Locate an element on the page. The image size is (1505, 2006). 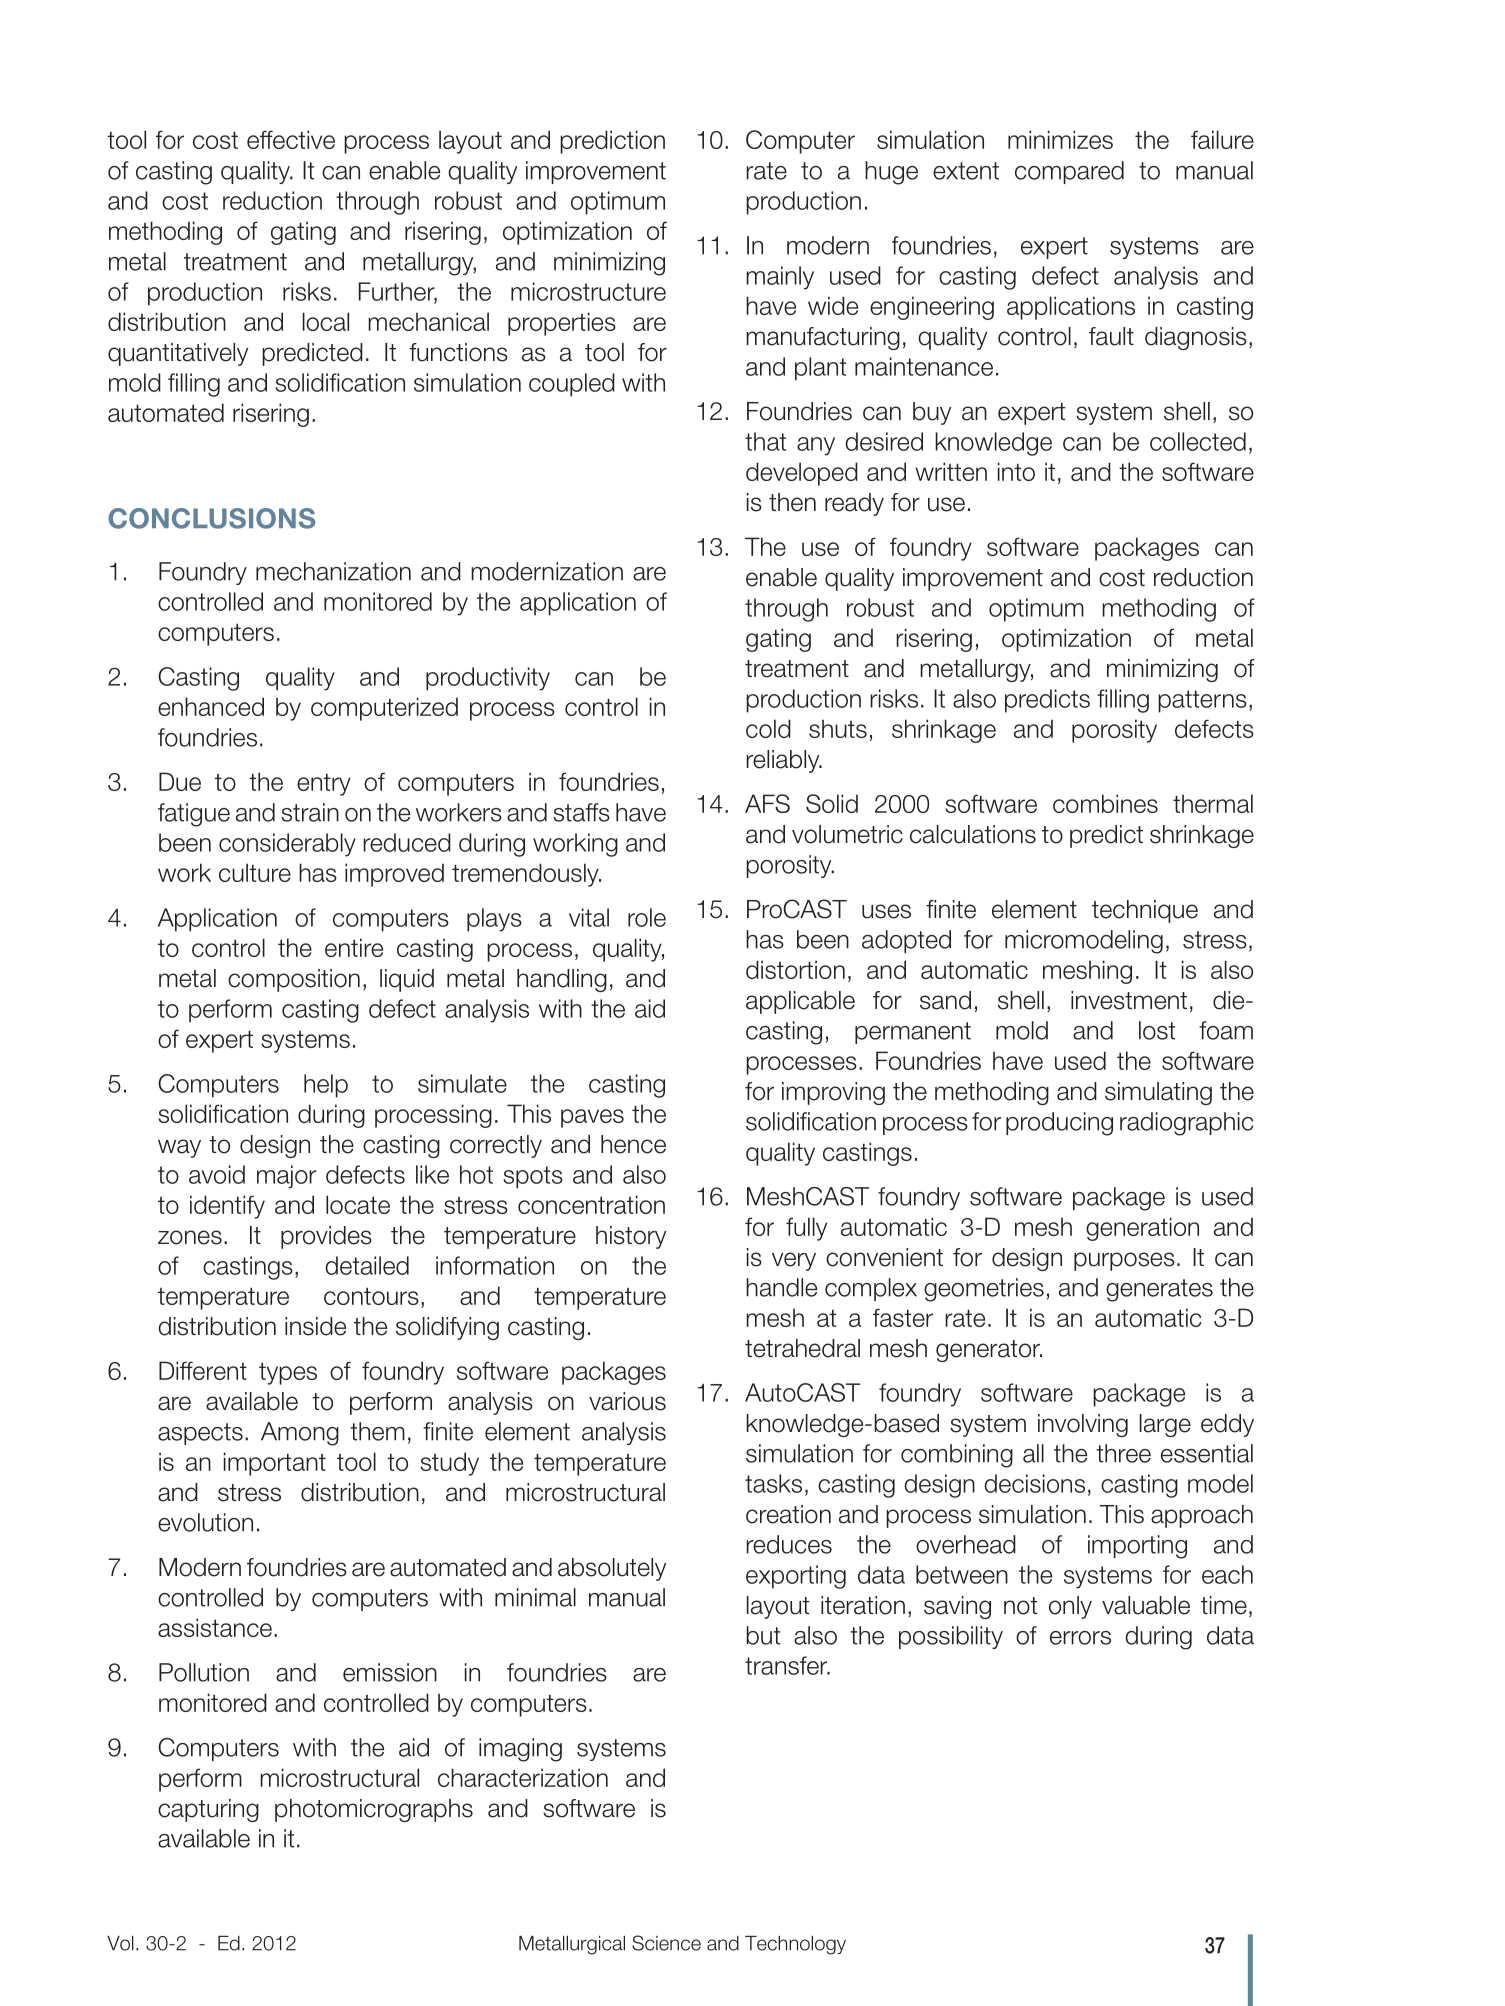
mainly is located at coordinates (780, 278).
